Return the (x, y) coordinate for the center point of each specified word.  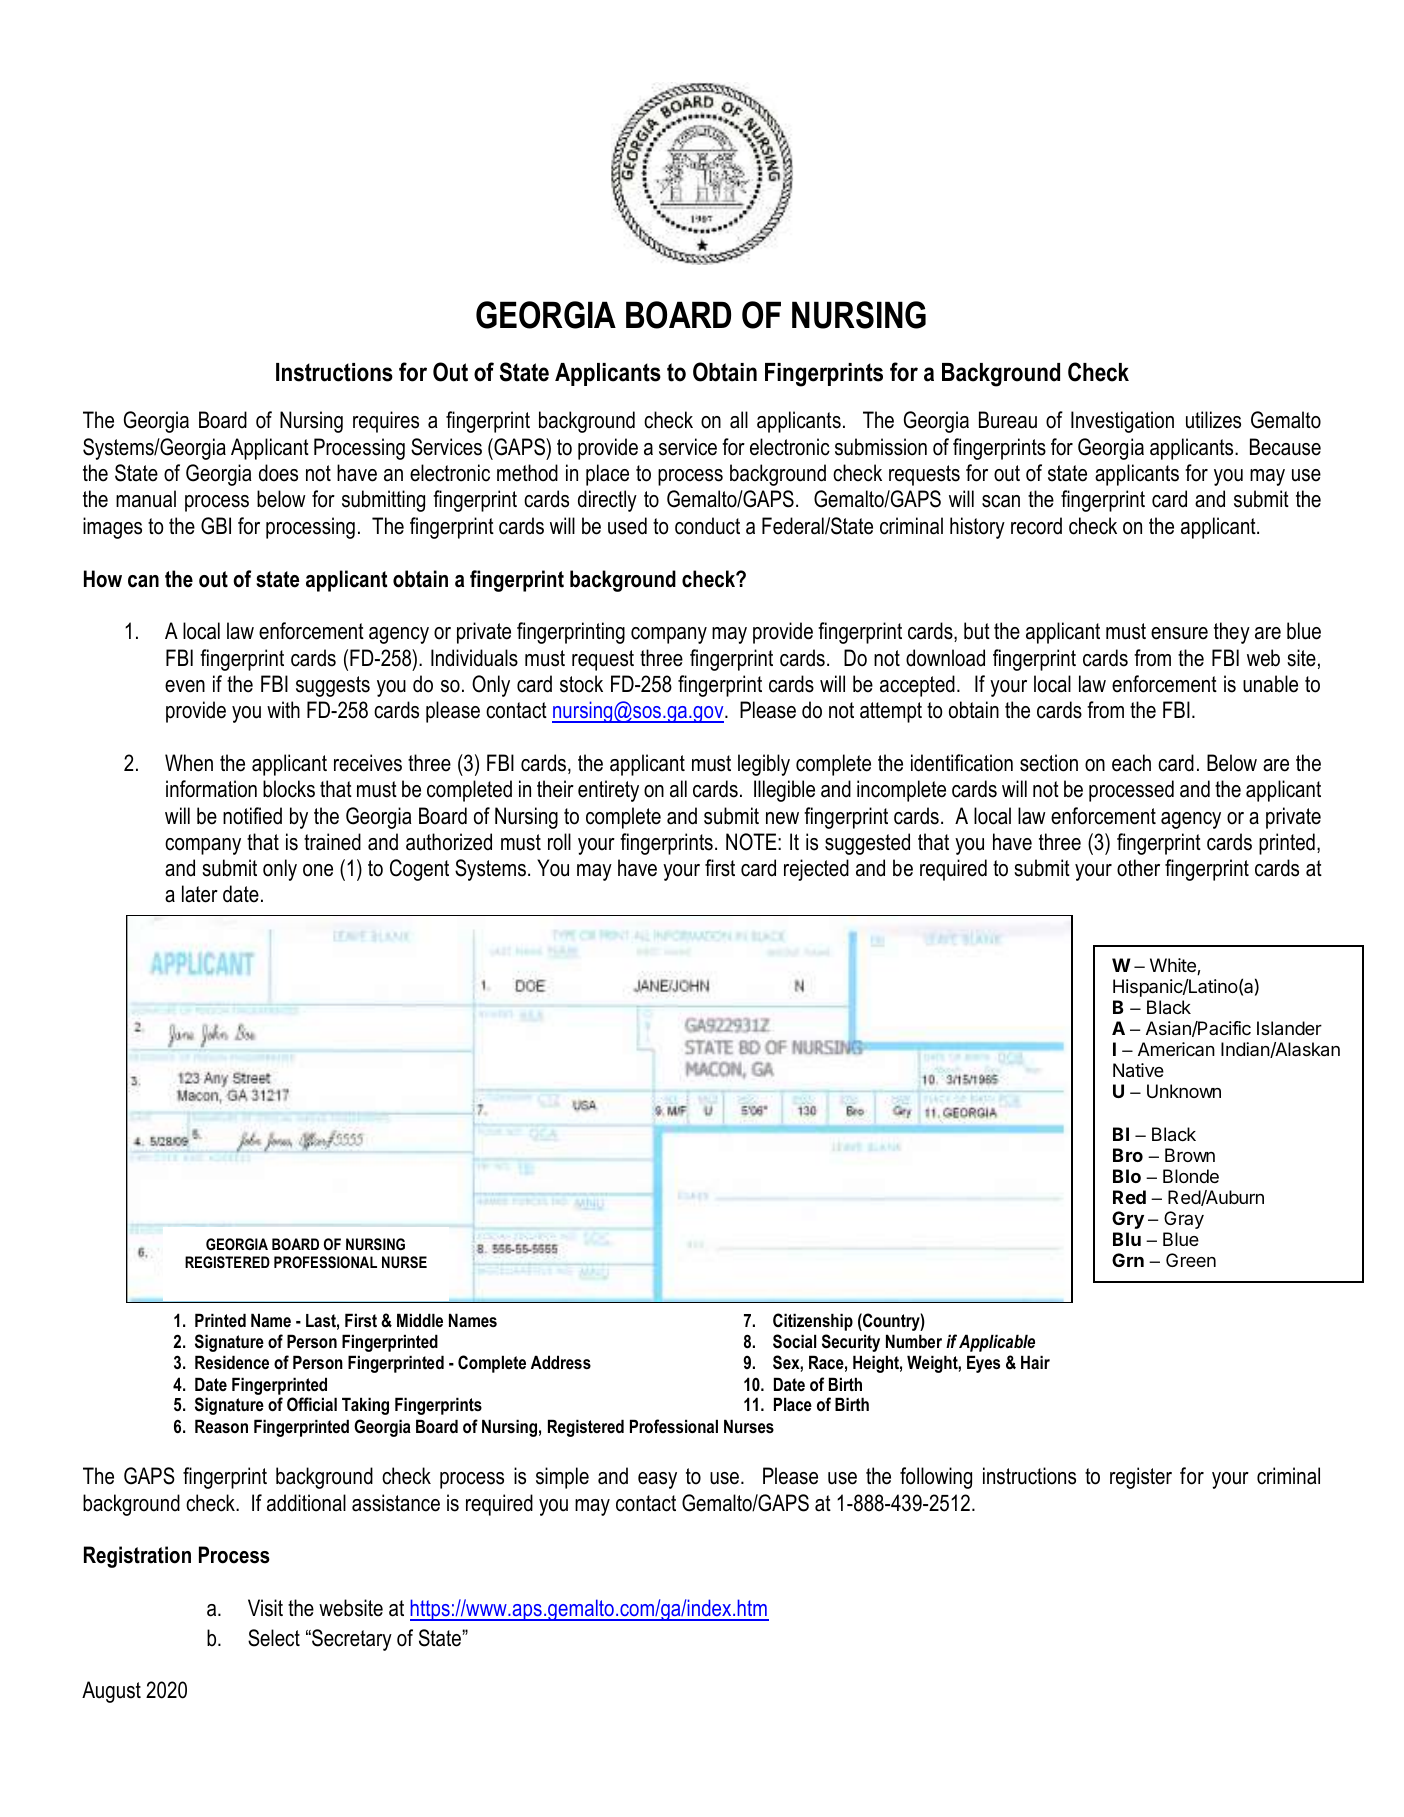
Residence (232, 1362)
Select (274, 1638)
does (278, 473)
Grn (1128, 1260)
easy (657, 1480)
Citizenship (813, 1322)
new (782, 818)
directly (607, 501)
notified (252, 816)
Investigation (1122, 422)
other (1138, 868)
